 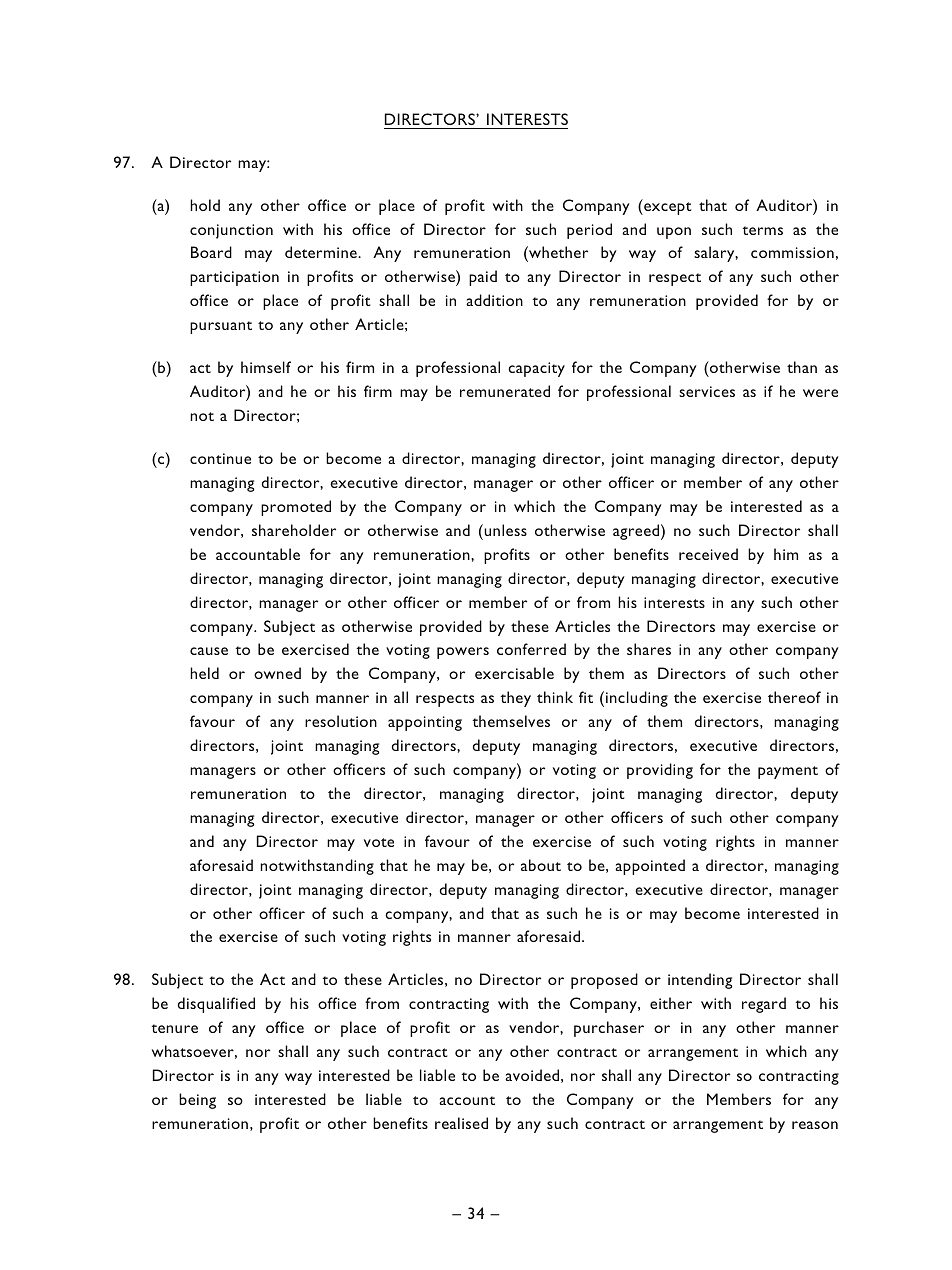 What do you see at coordinates (209, 651) in the document?
I see `cause` at bounding box center [209, 651].
